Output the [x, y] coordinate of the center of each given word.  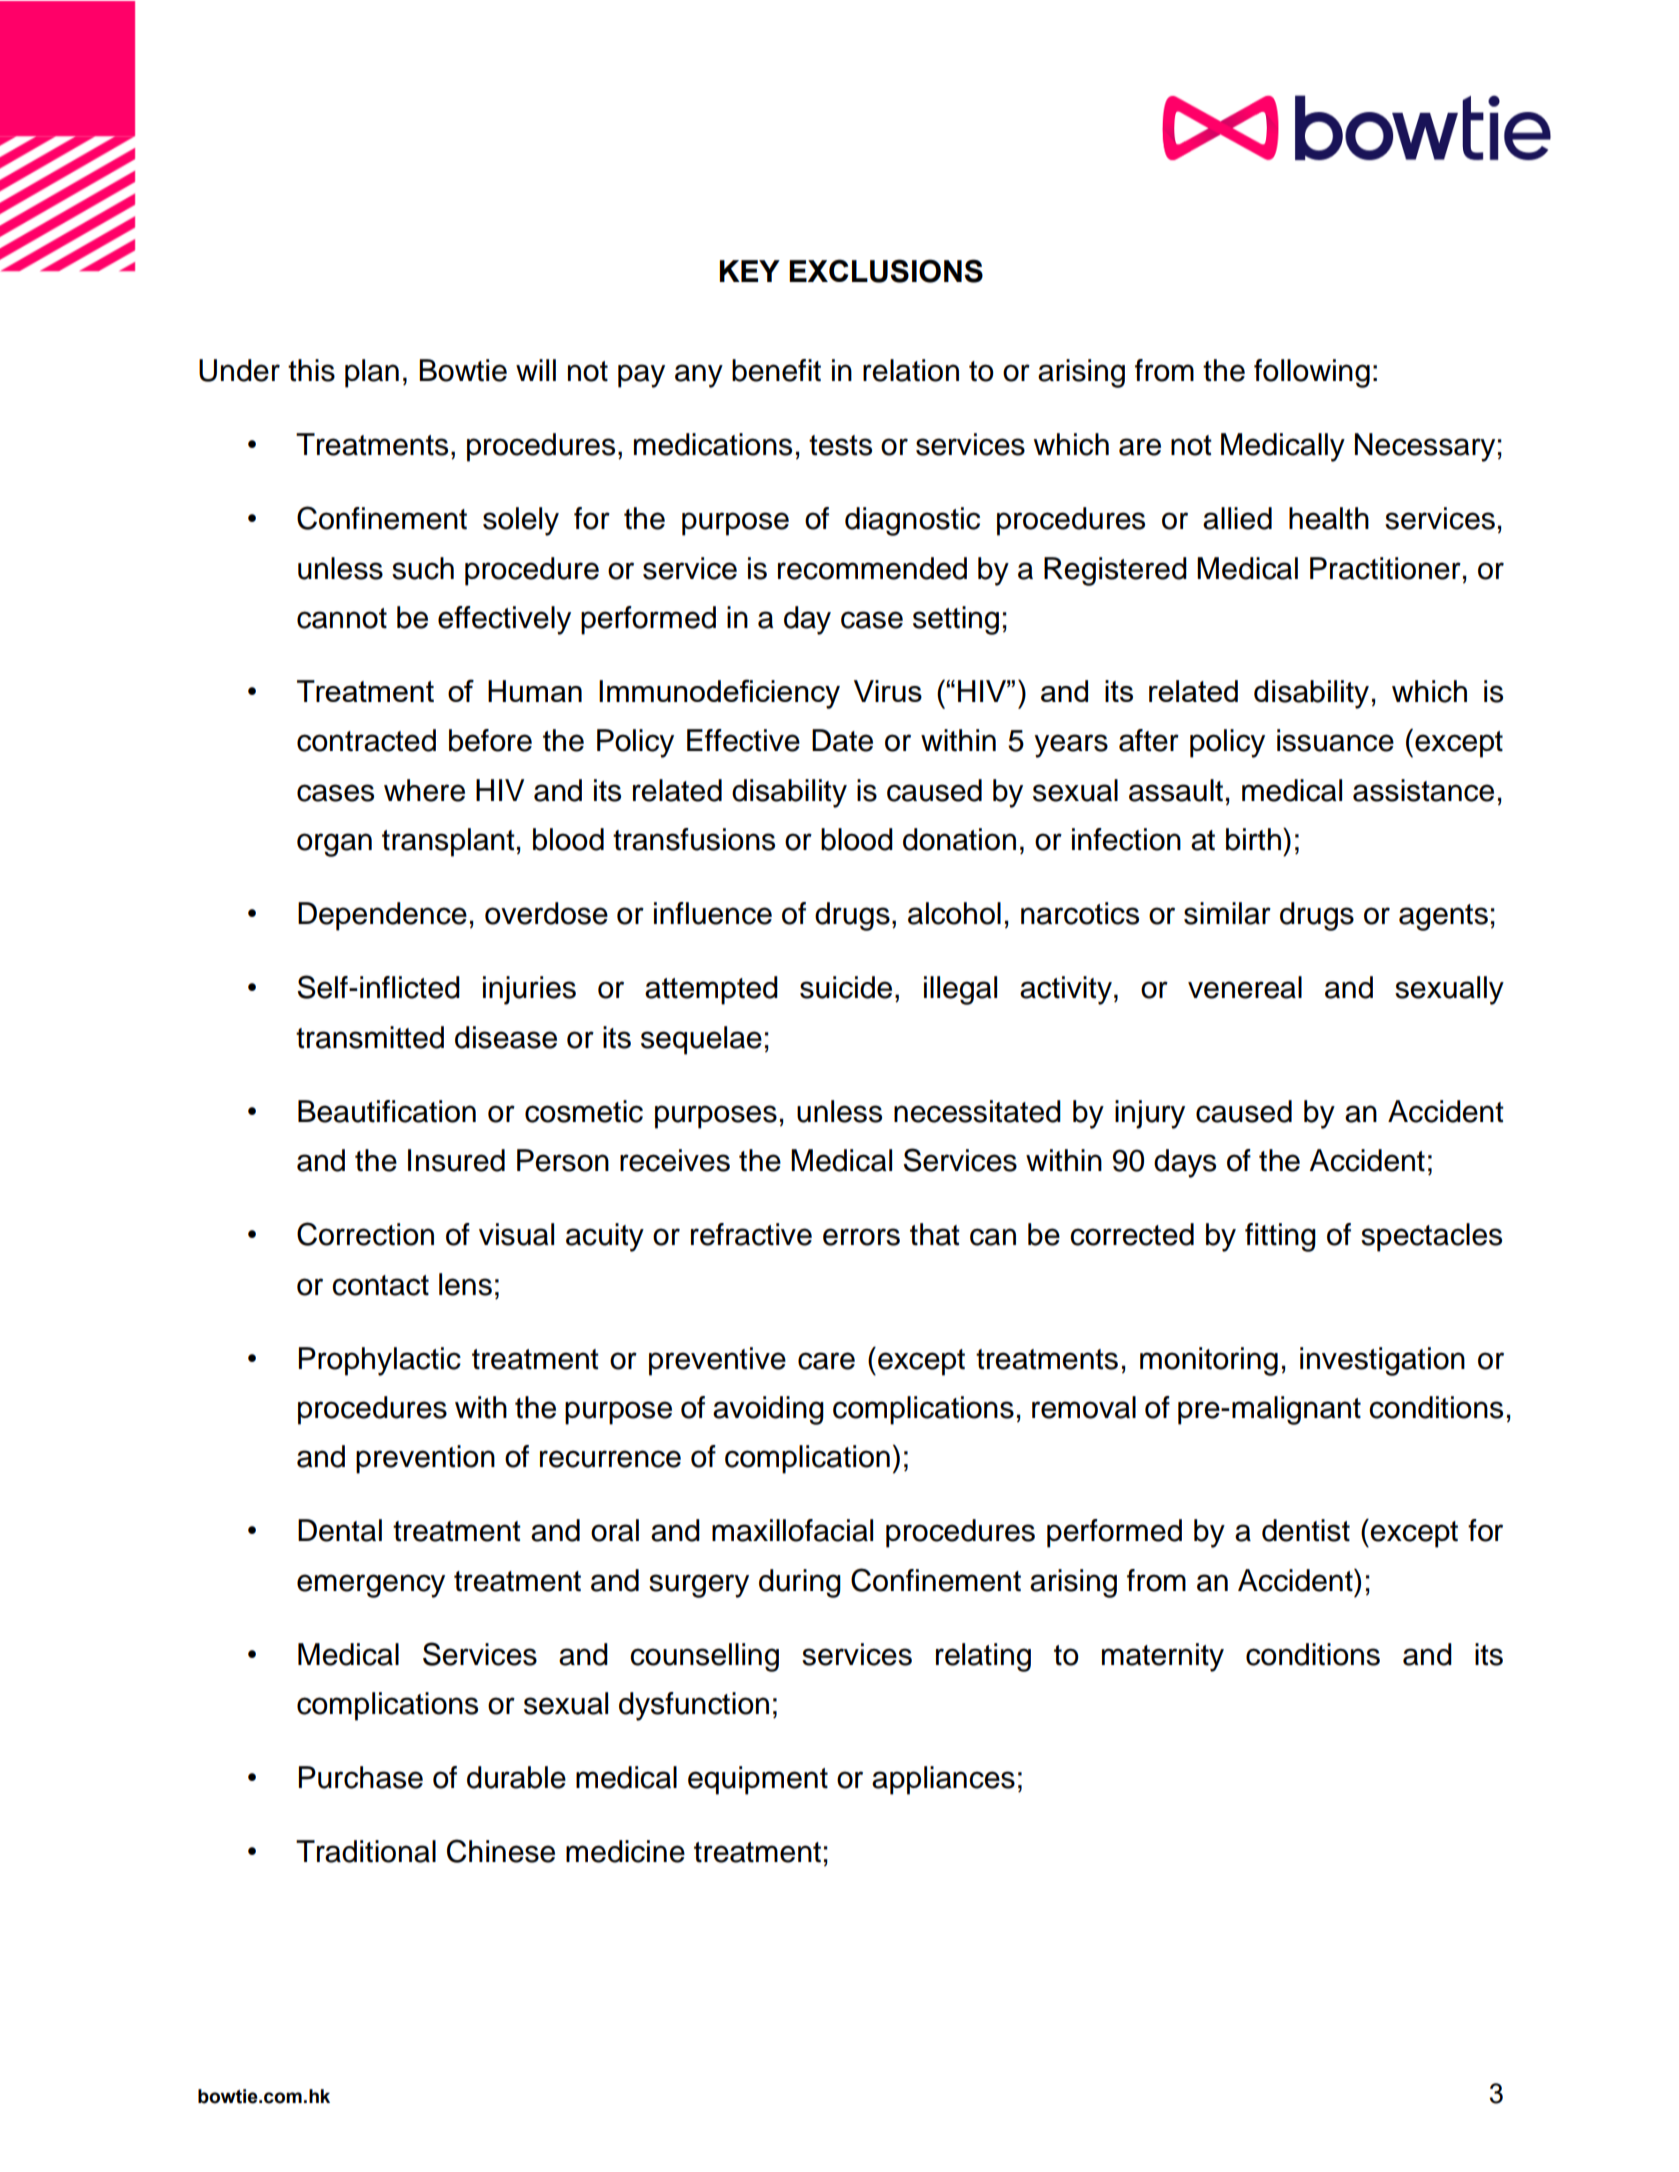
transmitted [370, 1037]
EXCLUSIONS [886, 271]
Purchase [361, 1777]
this [311, 370]
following [1312, 373]
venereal [1245, 987]
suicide [846, 987]
